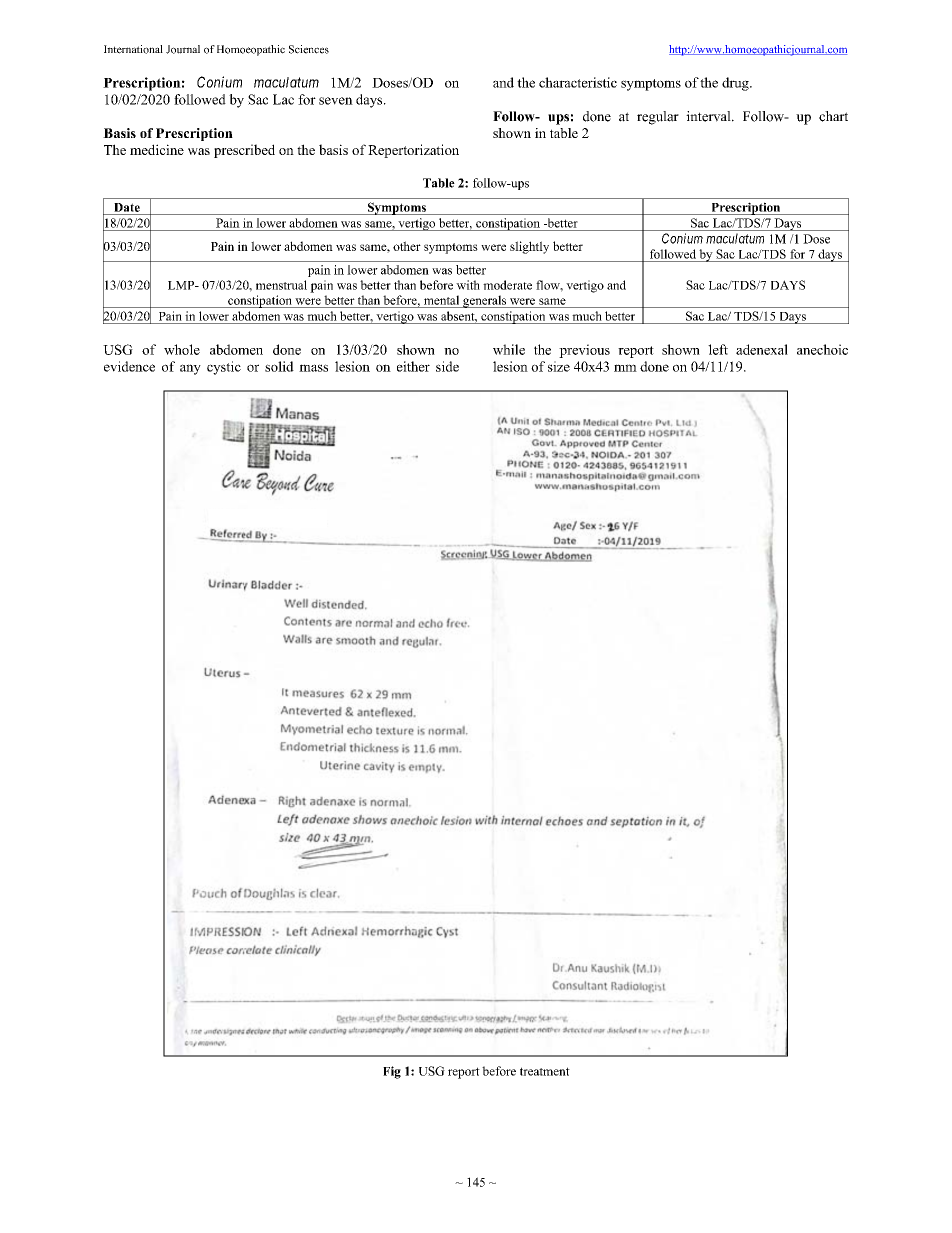 This screenshot has width=952, height=1233. What do you see at coordinates (133, 49) in the screenshot?
I see `International` at bounding box center [133, 49].
